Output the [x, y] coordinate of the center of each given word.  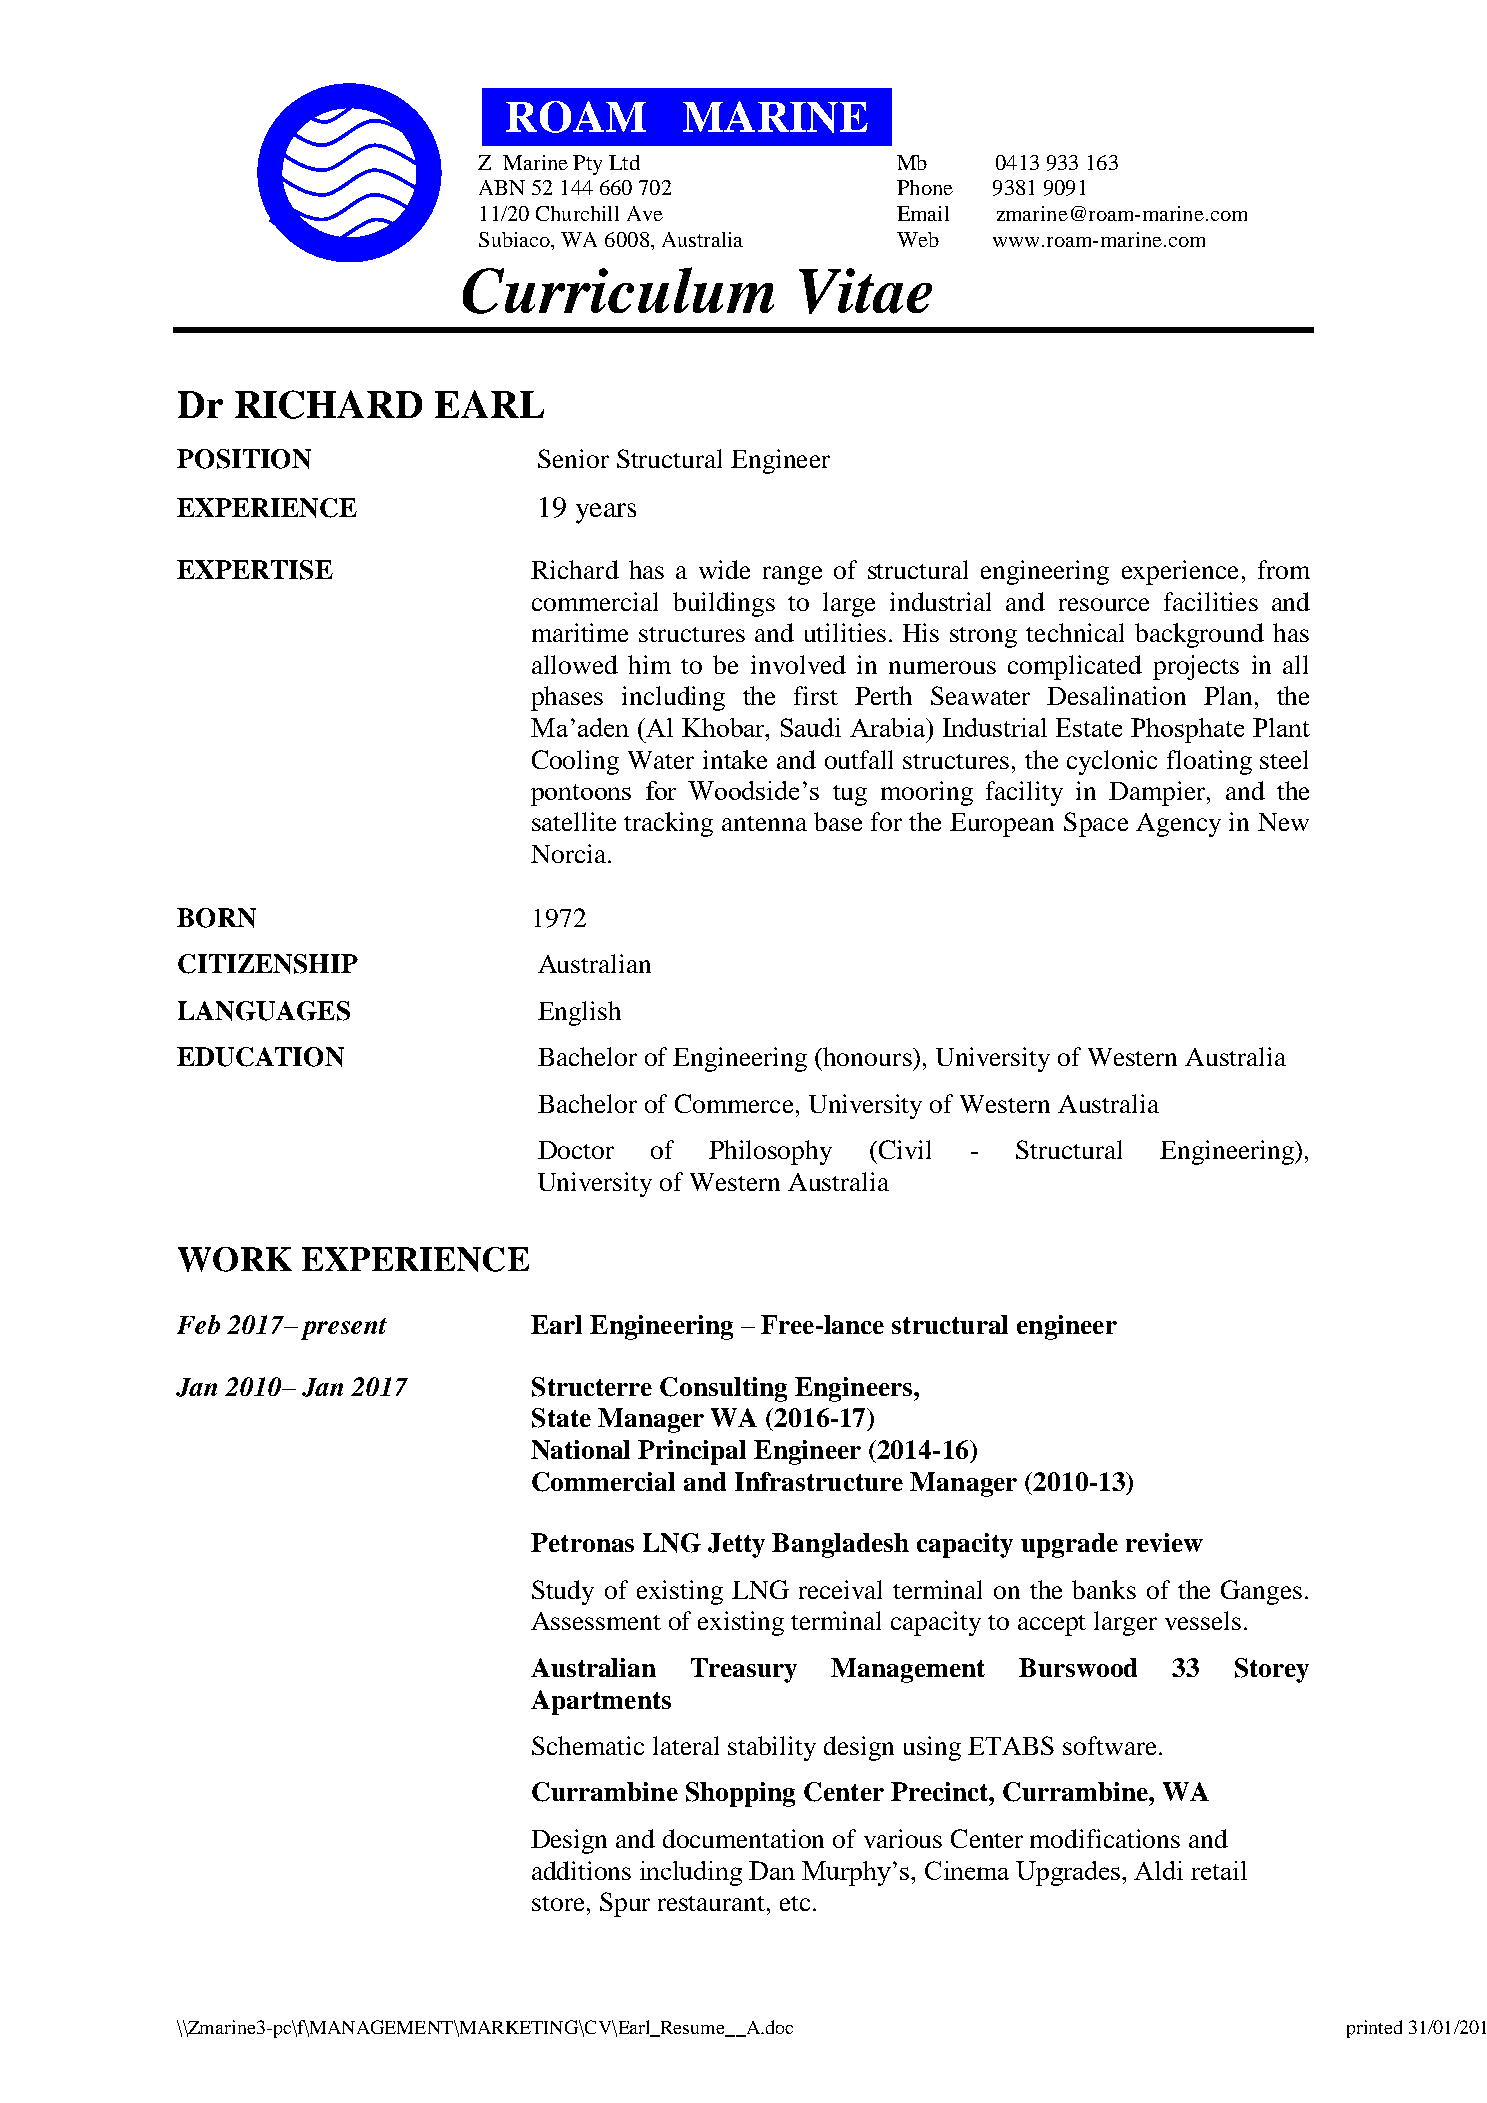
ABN [502, 187]
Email [923, 213]
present [344, 1329]
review [1164, 1542]
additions [581, 1870]
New [1283, 822]
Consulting [723, 1389]
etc [795, 1903]
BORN [216, 918]
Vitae [865, 291]
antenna [764, 823]
